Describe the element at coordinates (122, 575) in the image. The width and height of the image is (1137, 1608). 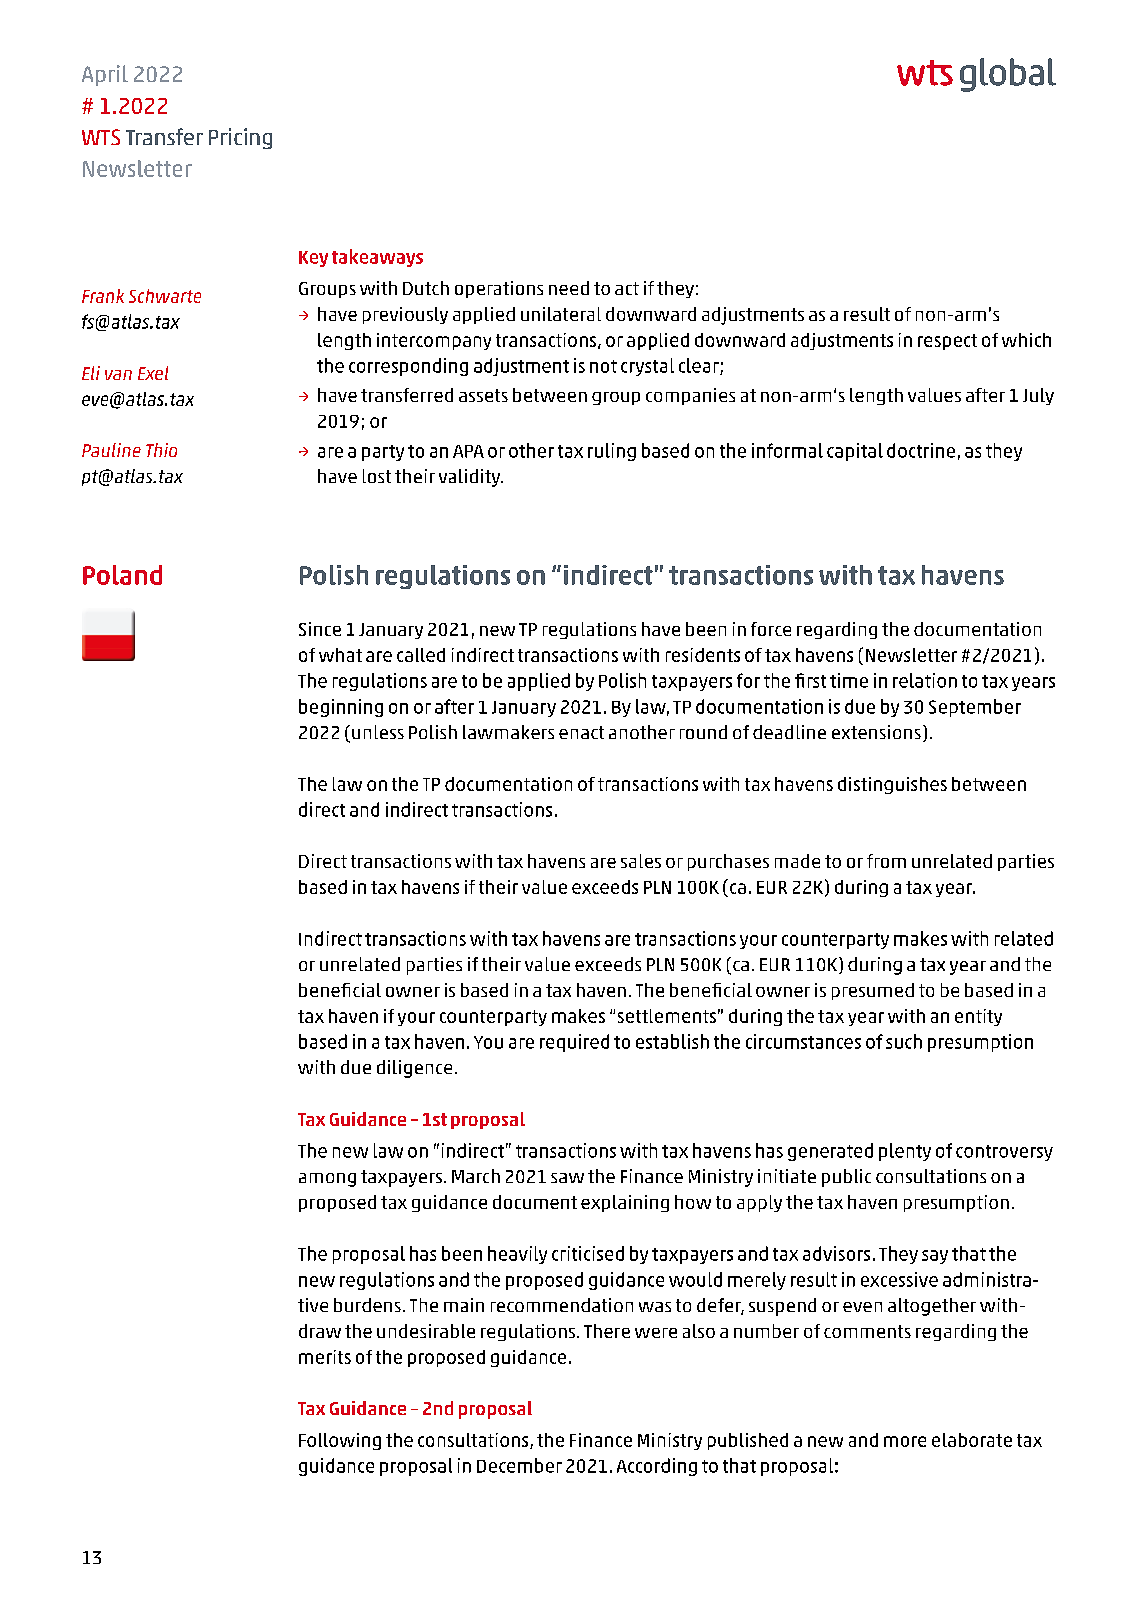
I see `Poland` at that location.
